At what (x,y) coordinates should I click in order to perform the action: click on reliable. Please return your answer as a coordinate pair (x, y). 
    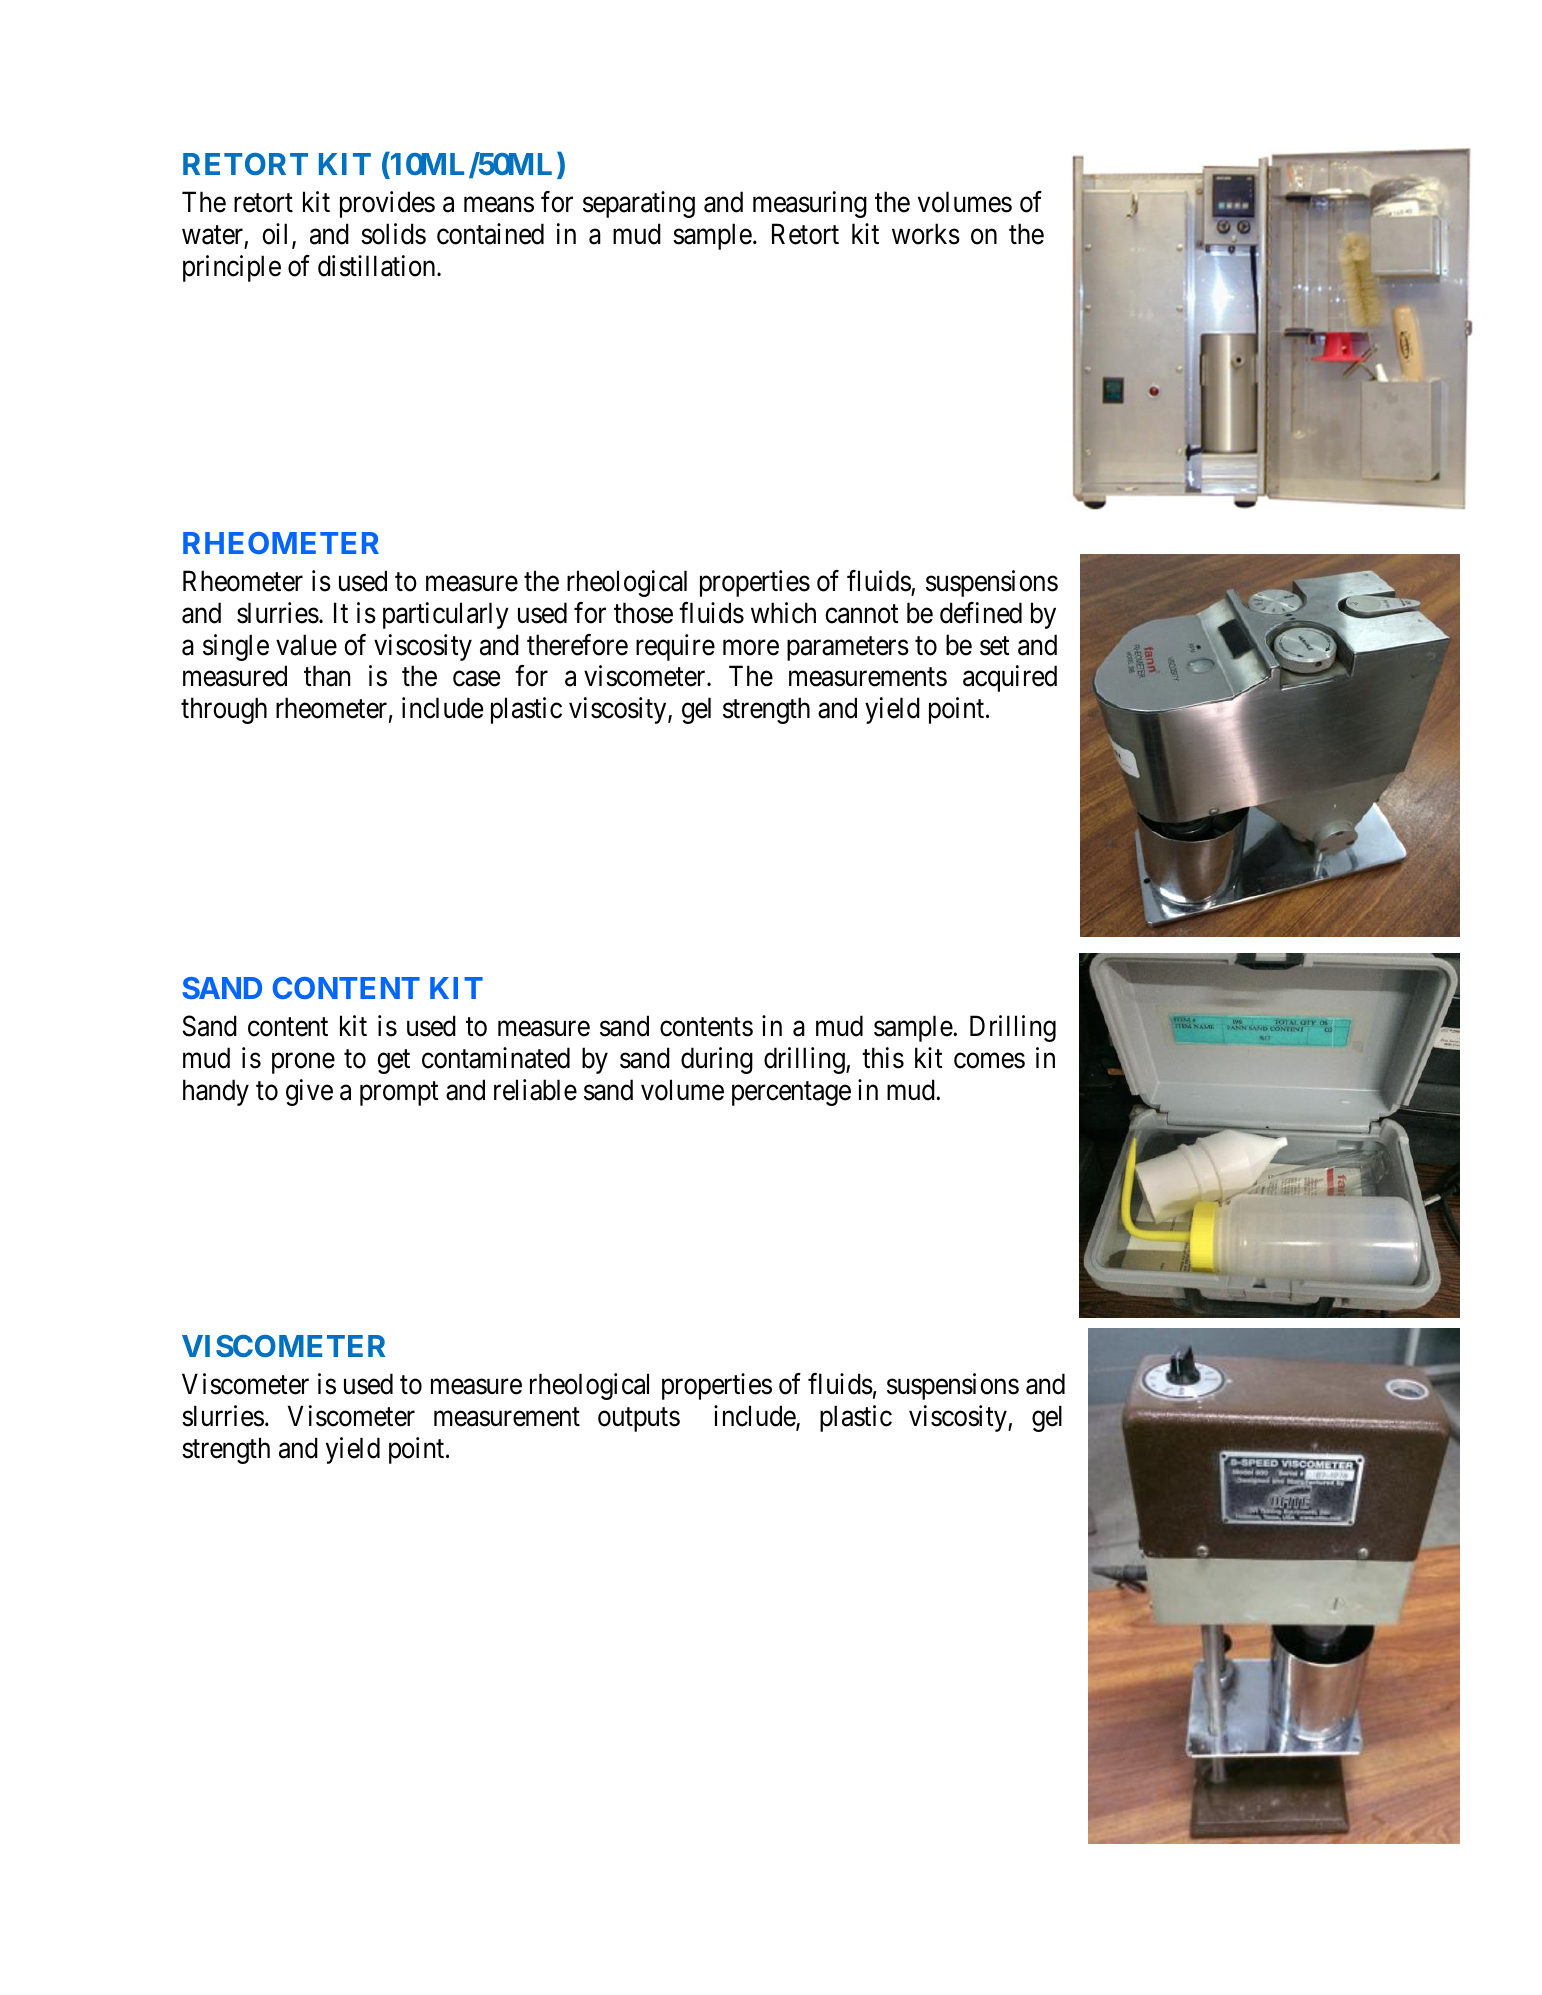
    Looking at the image, I should click on (535, 1090).
